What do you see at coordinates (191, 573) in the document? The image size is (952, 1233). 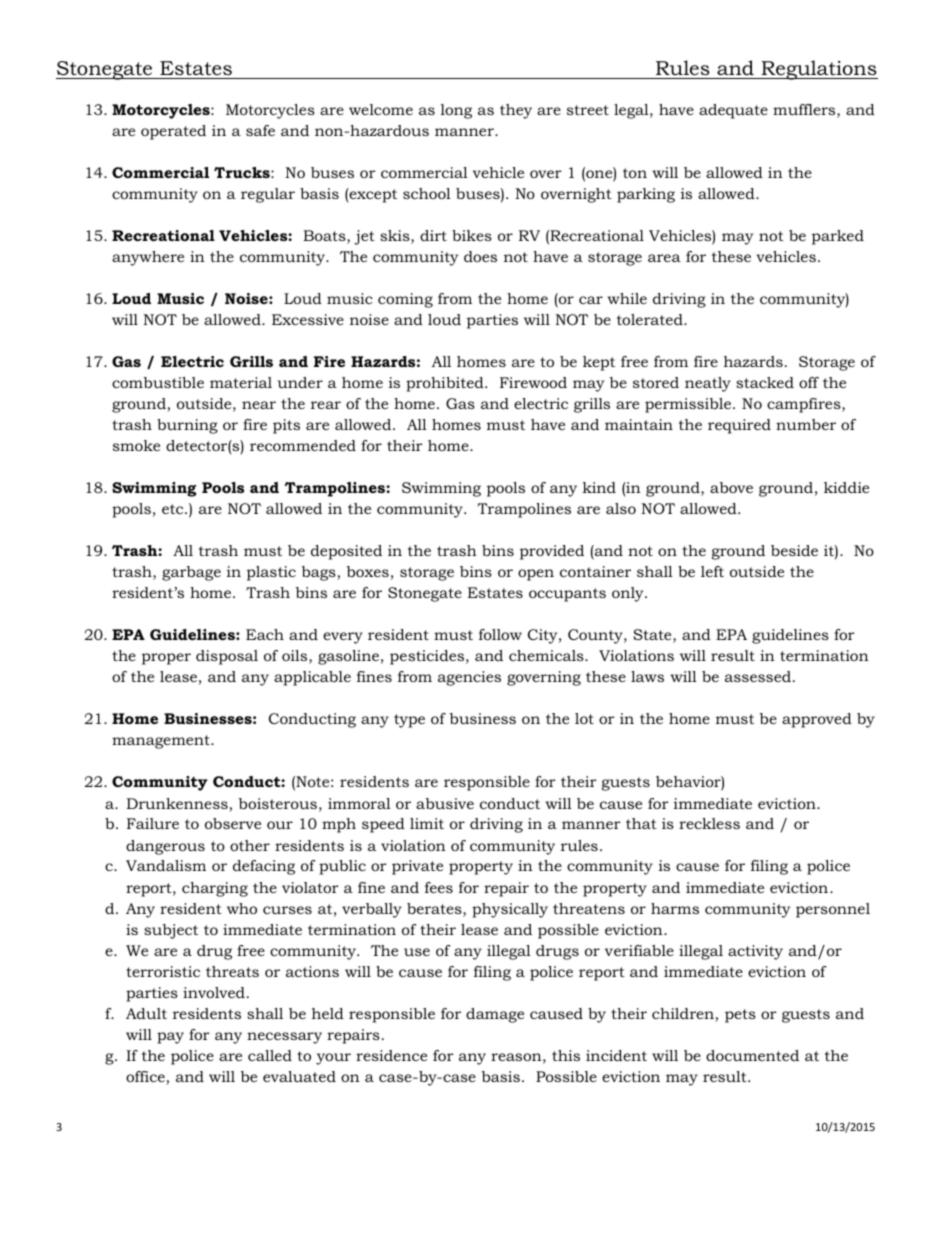 I see `garbage` at bounding box center [191, 573].
